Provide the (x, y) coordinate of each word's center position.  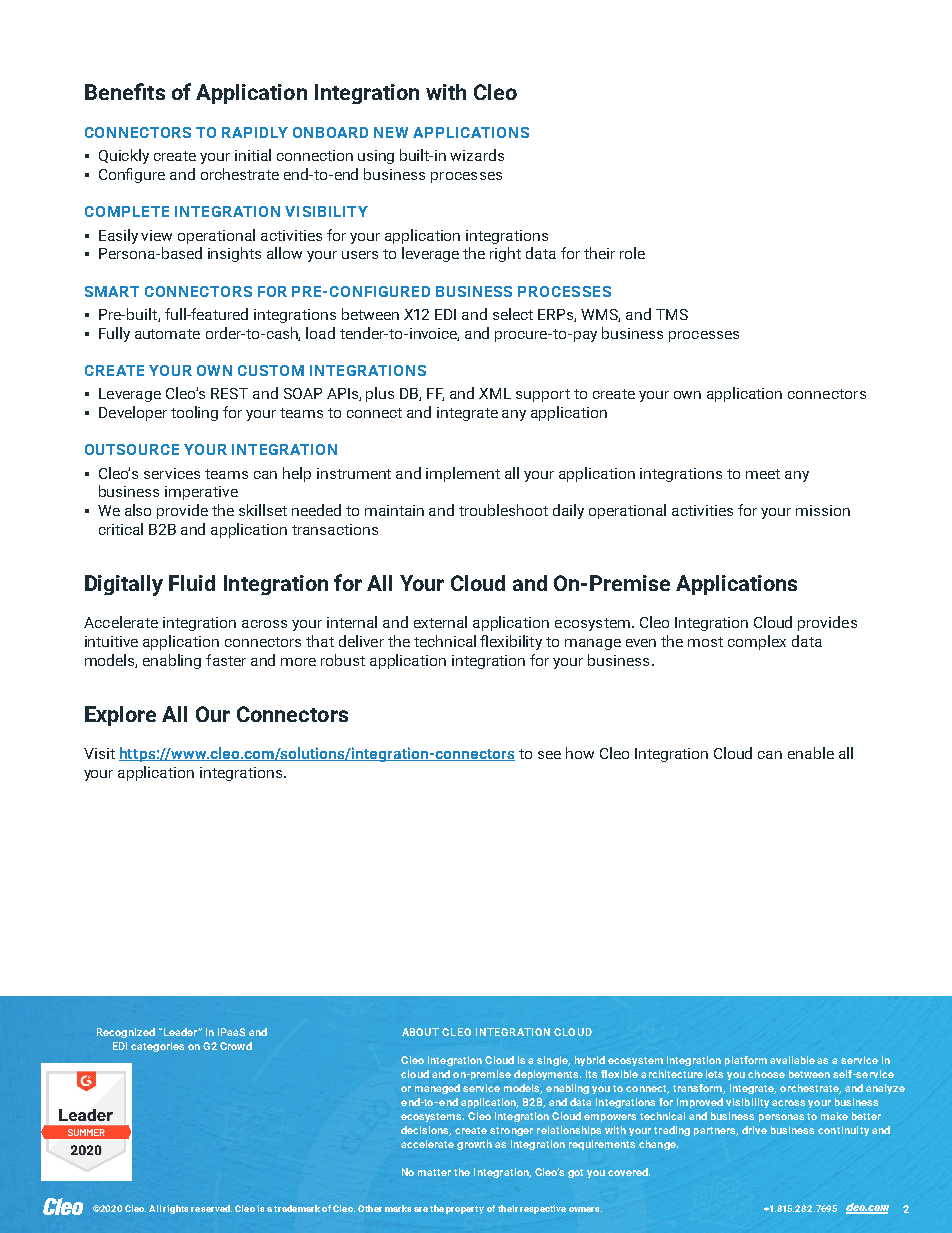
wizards (477, 155)
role (632, 253)
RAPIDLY (255, 132)
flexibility (511, 642)
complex (757, 642)
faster (226, 660)
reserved (211, 1208)
